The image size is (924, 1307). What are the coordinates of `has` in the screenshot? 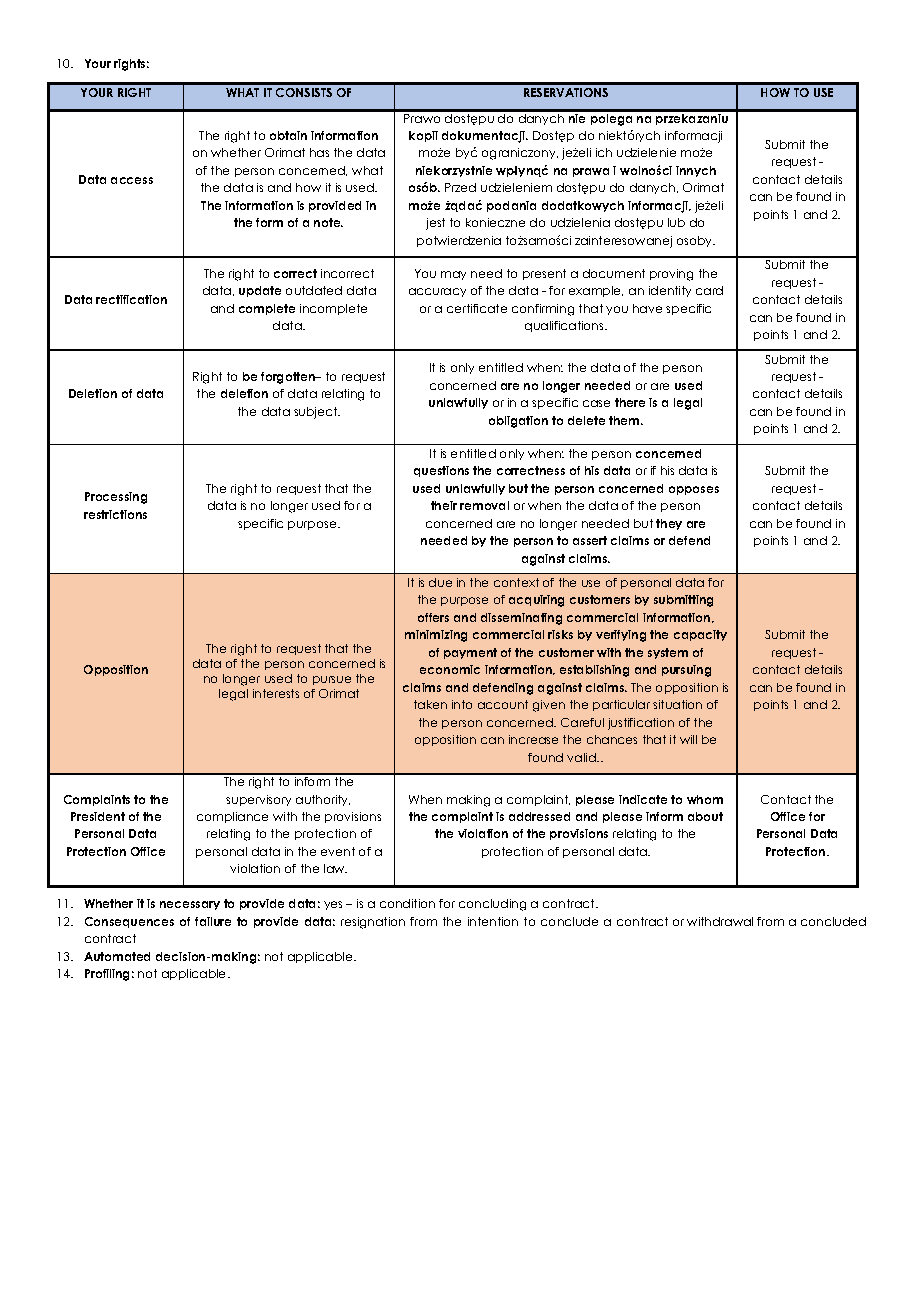 It's located at (319, 152).
